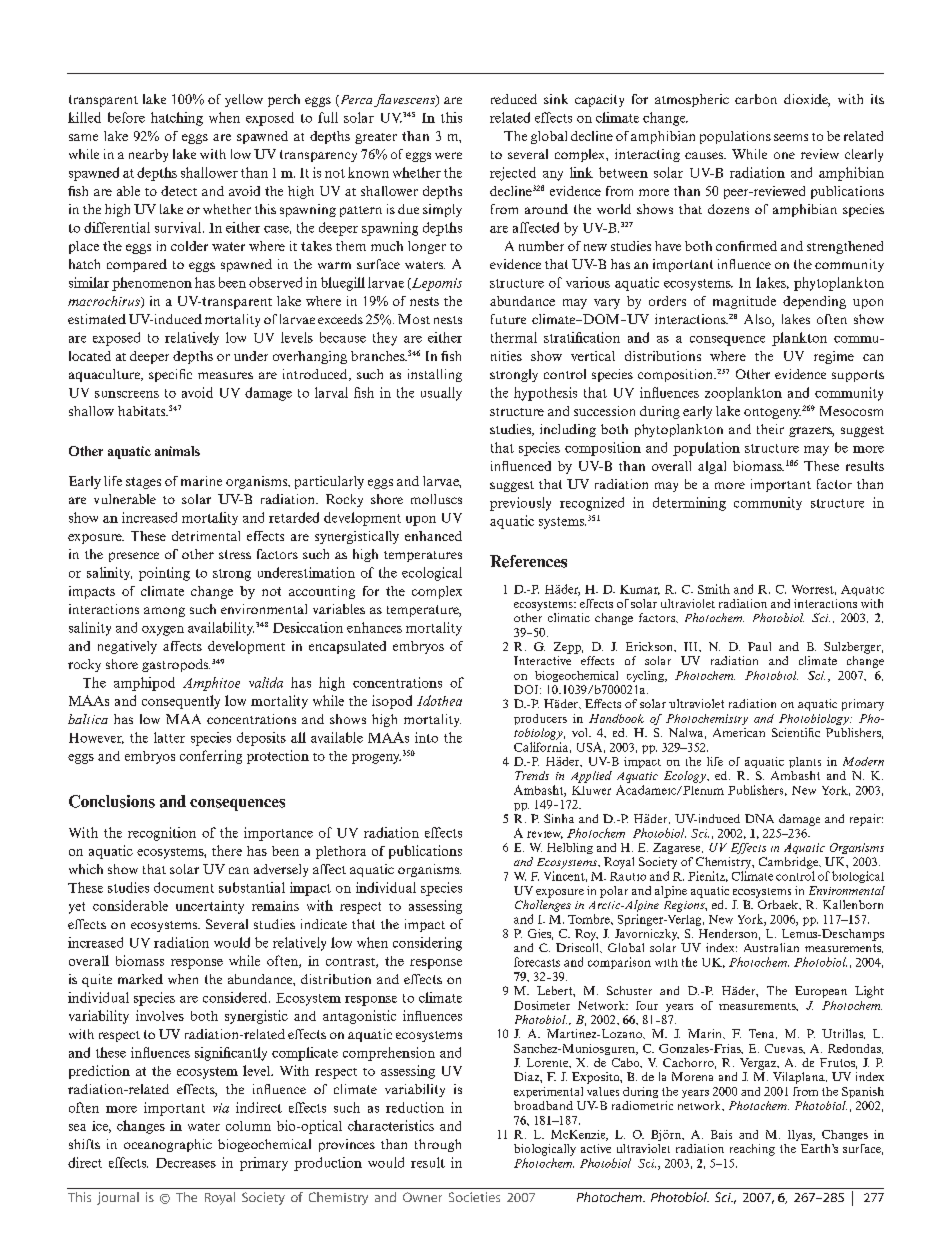  Describe the element at coordinates (436, 499) in the page. I see `molluscs` at that location.
